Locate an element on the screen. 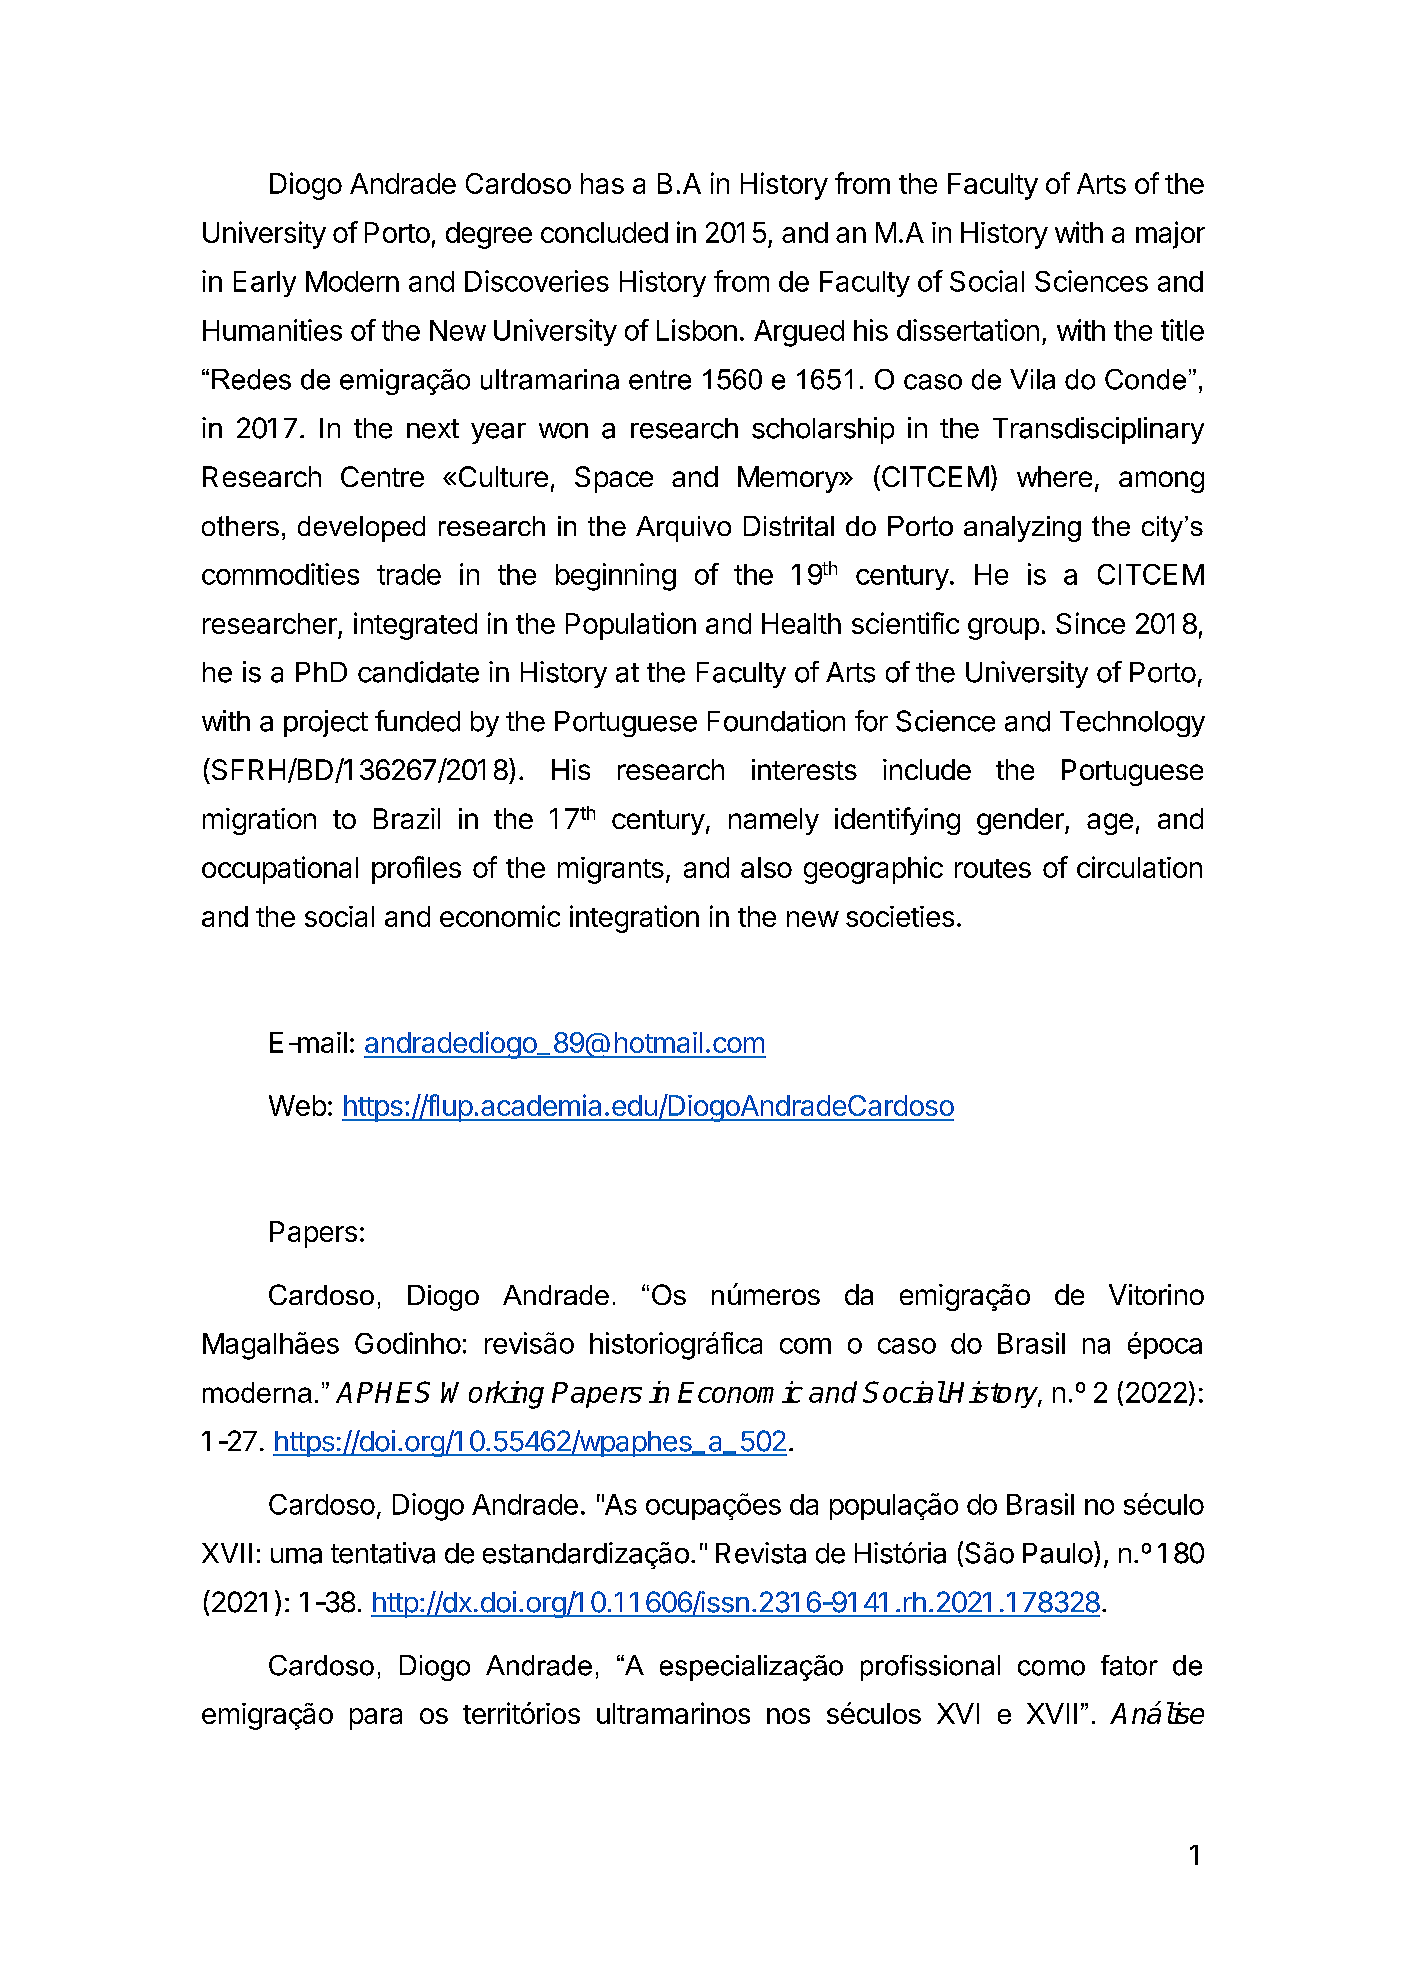  Web is located at coordinates (297, 1105).
